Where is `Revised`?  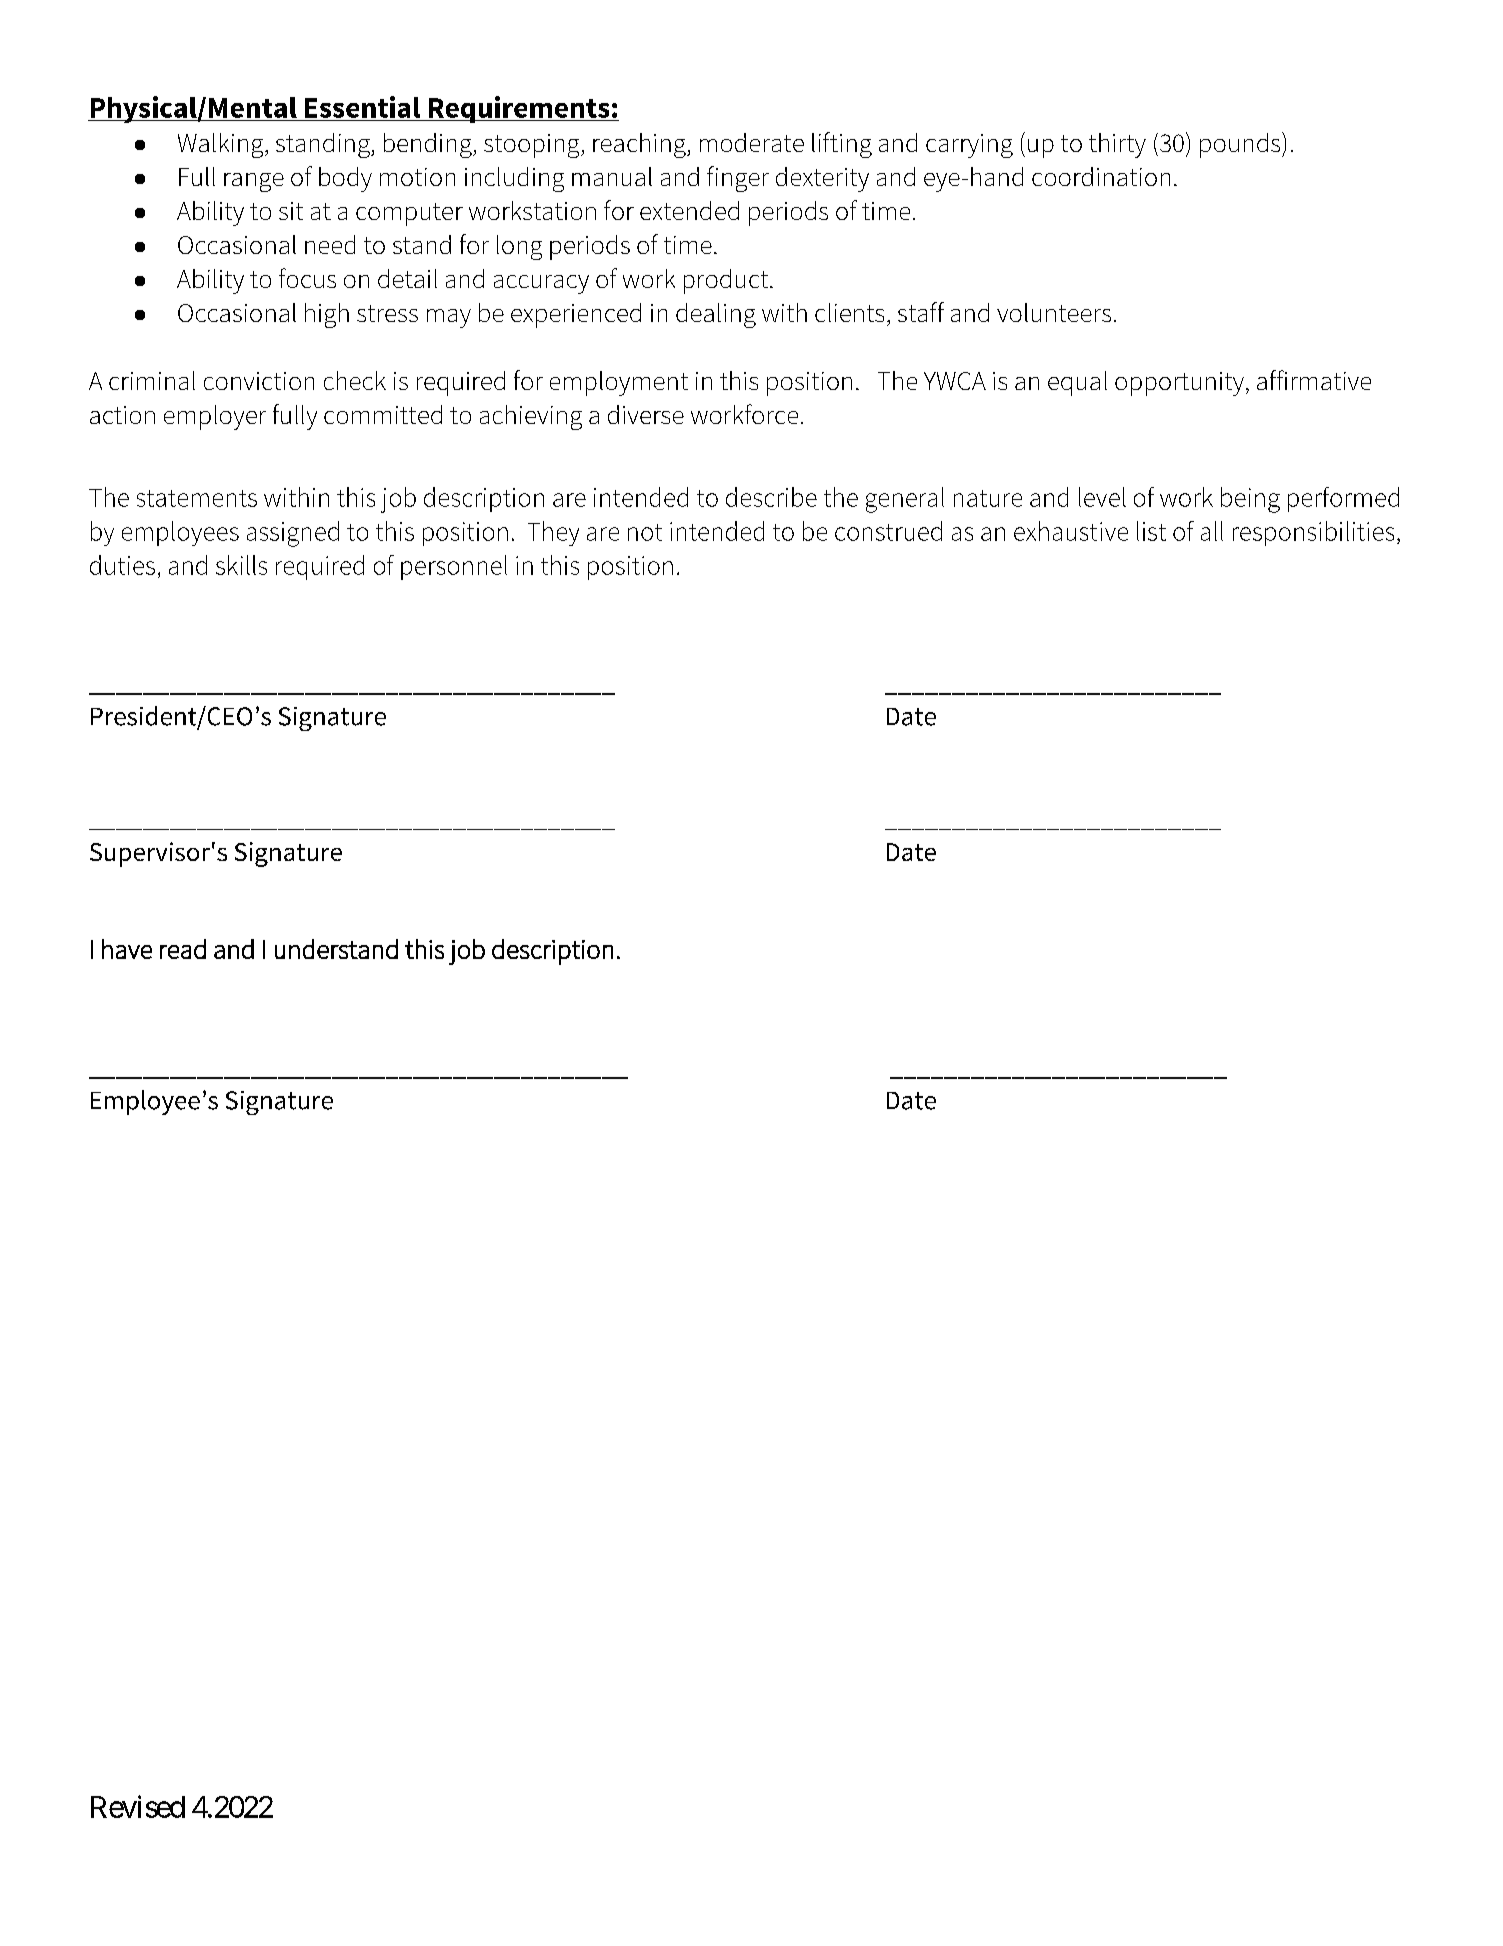
Revised is located at coordinates (138, 1806).
